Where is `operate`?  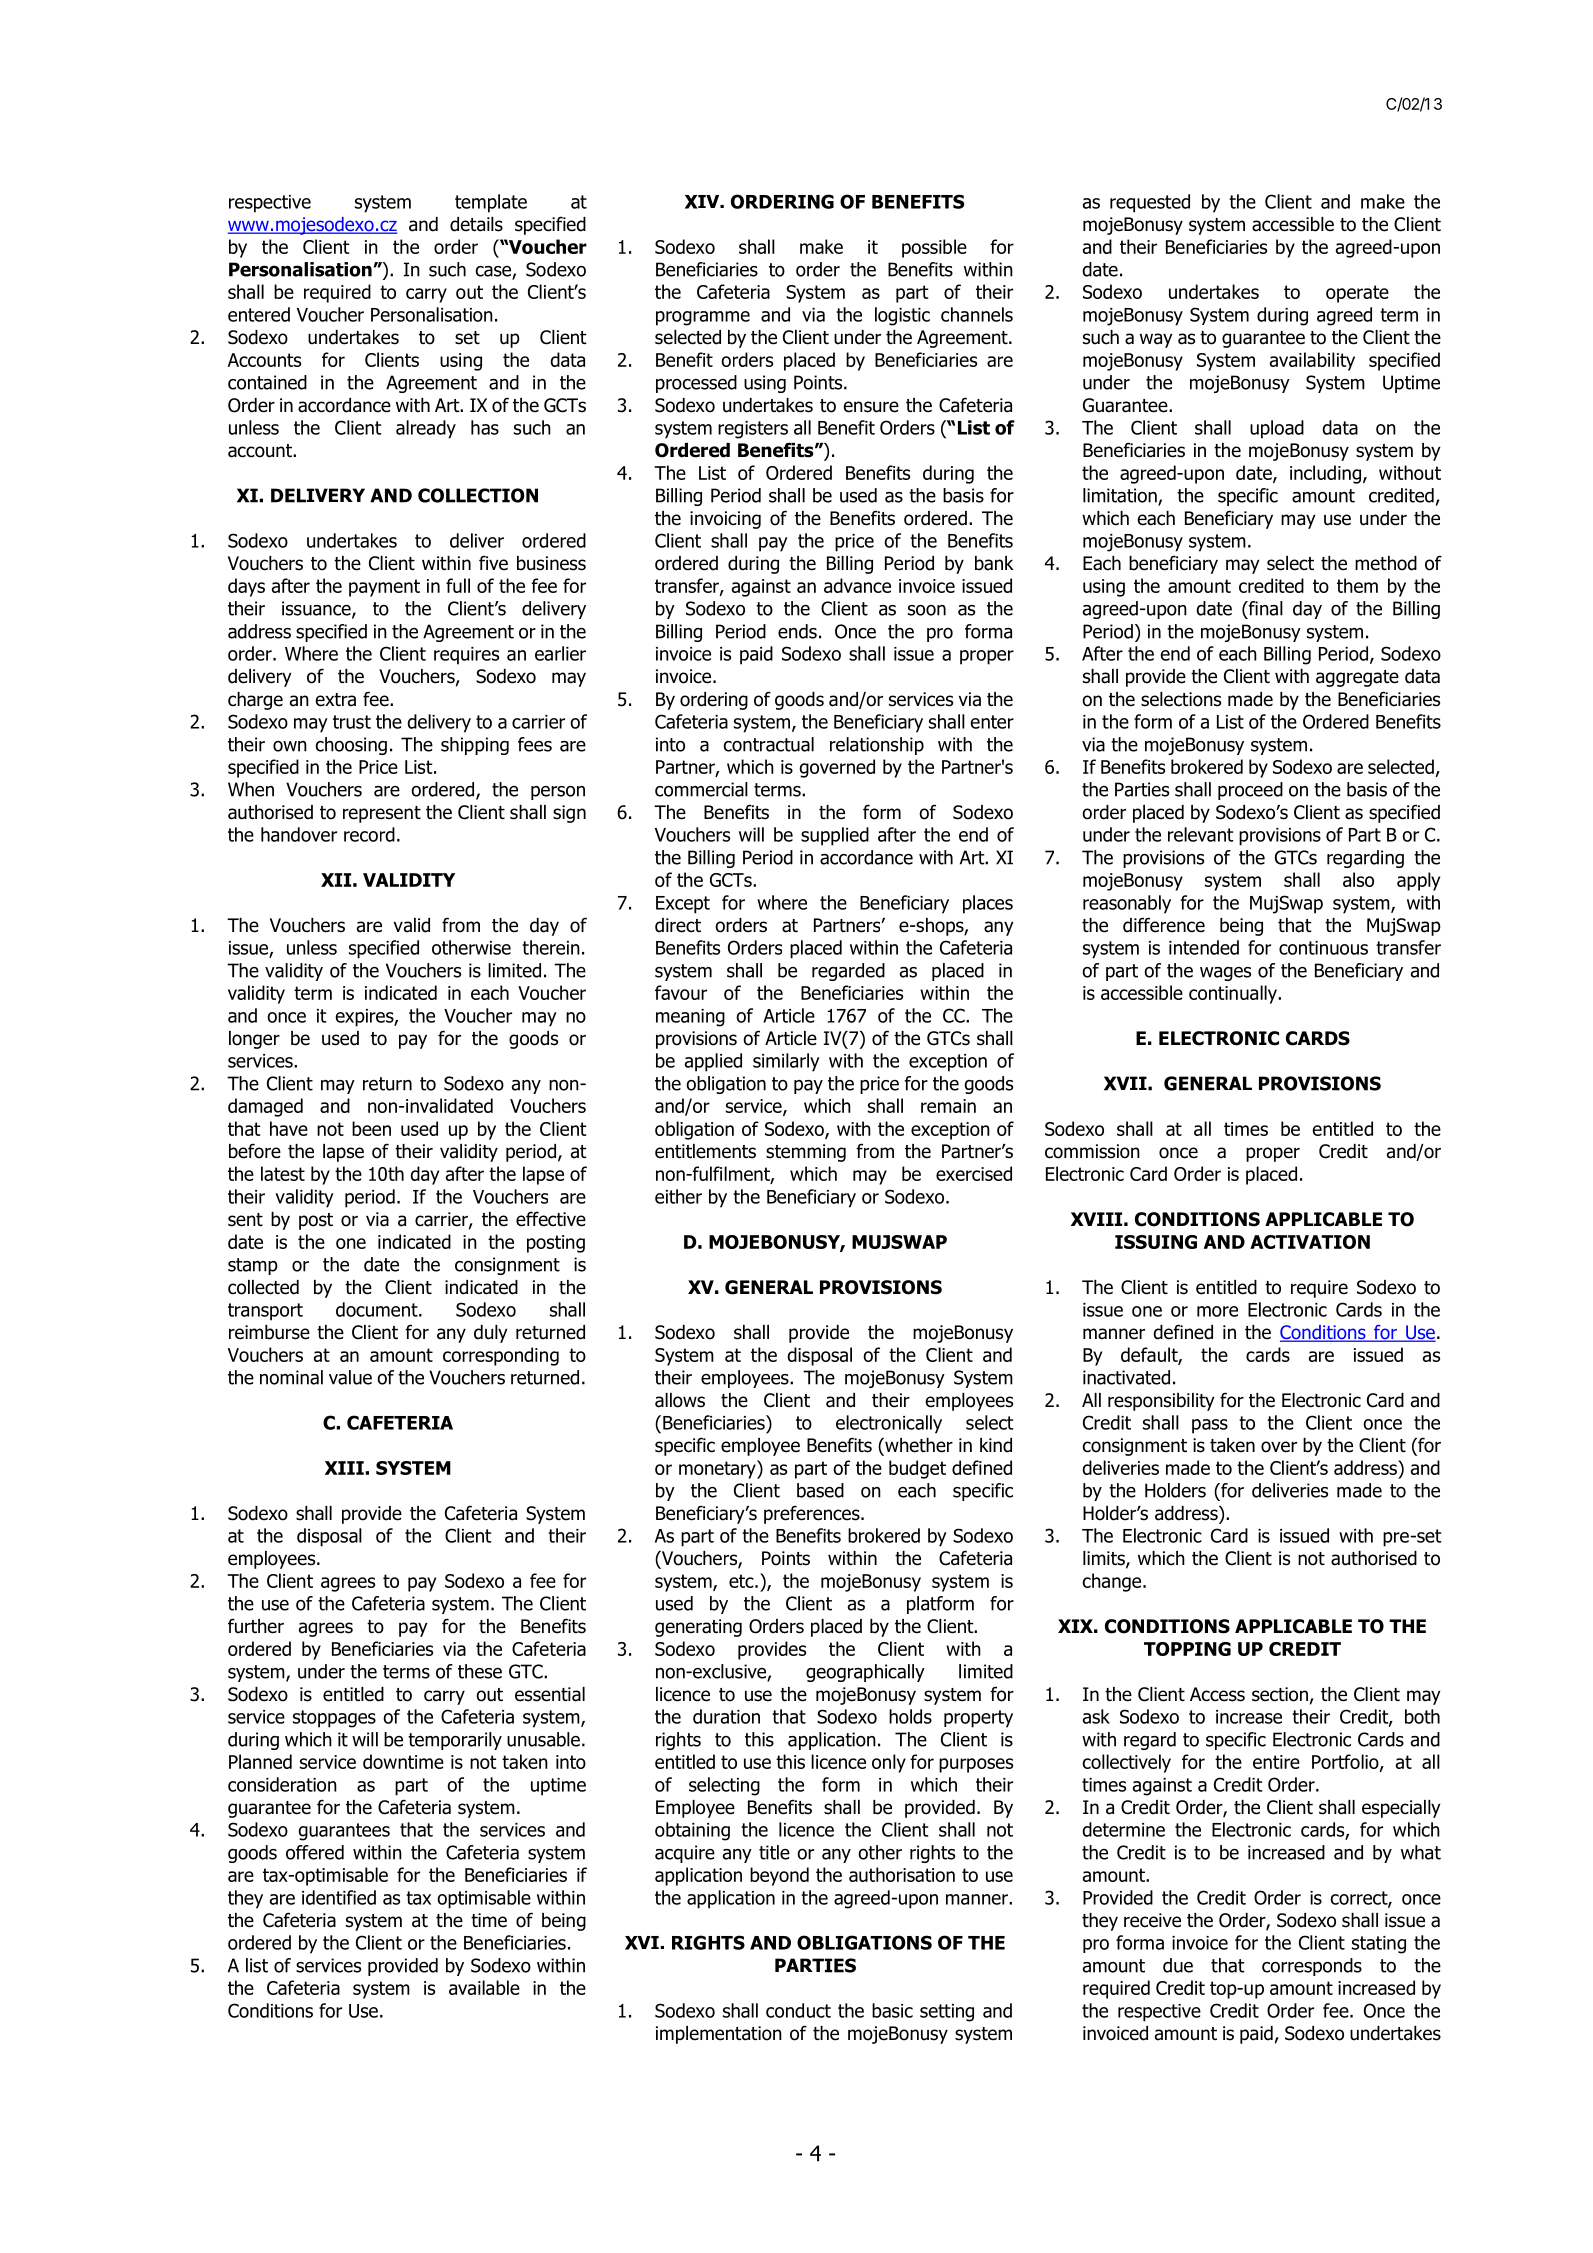 operate is located at coordinates (1357, 294).
